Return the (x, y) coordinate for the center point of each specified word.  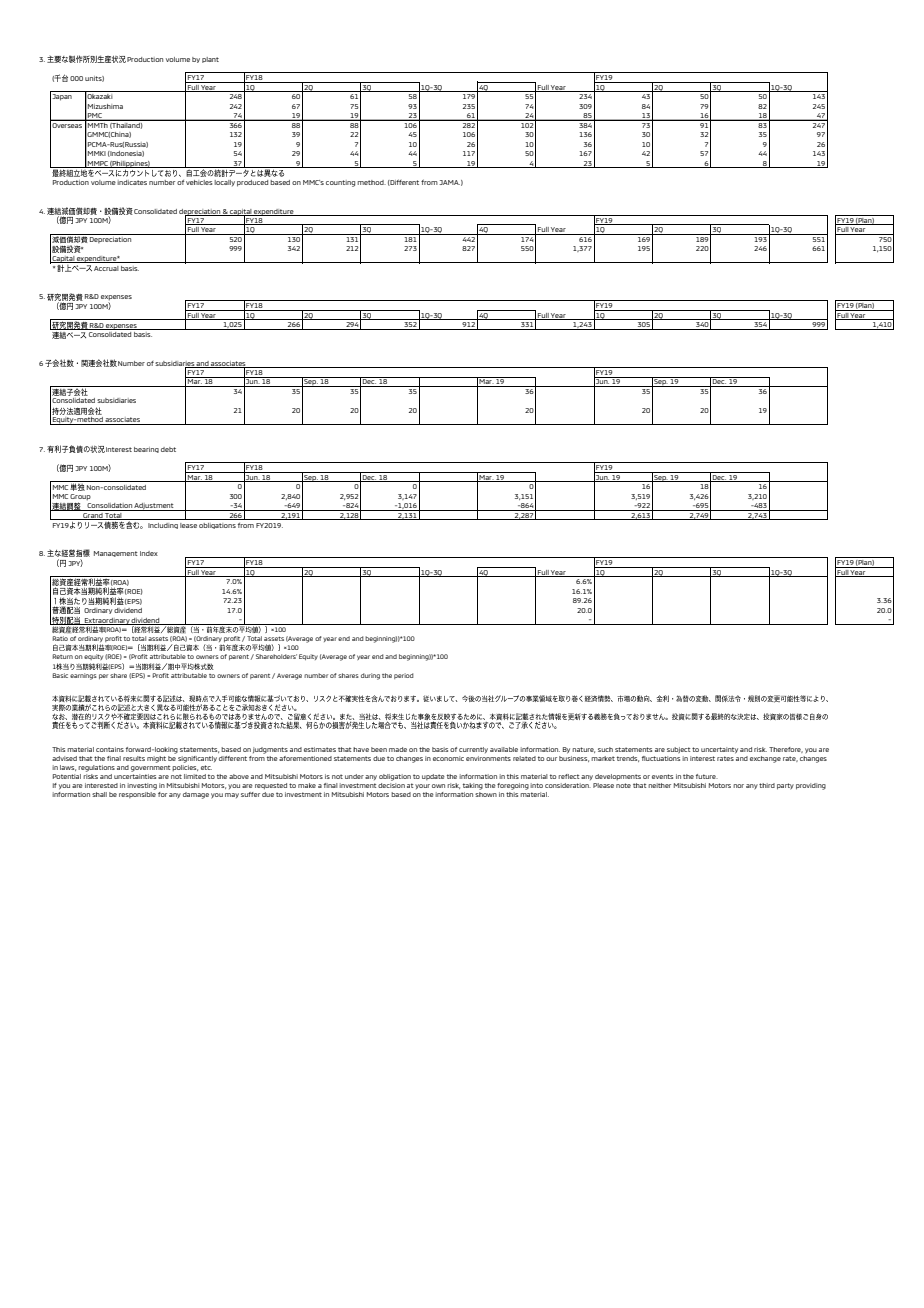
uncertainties (135, 776)
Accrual (106, 268)
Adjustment (154, 507)
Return (63, 656)
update (433, 777)
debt (168, 449)
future (707, 776)
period (404, 676)
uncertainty (719, 750)
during (370, 676)
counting (340, 183)
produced (252, 183)
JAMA (449, 182)
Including (163, 526)
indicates (132, 182)
